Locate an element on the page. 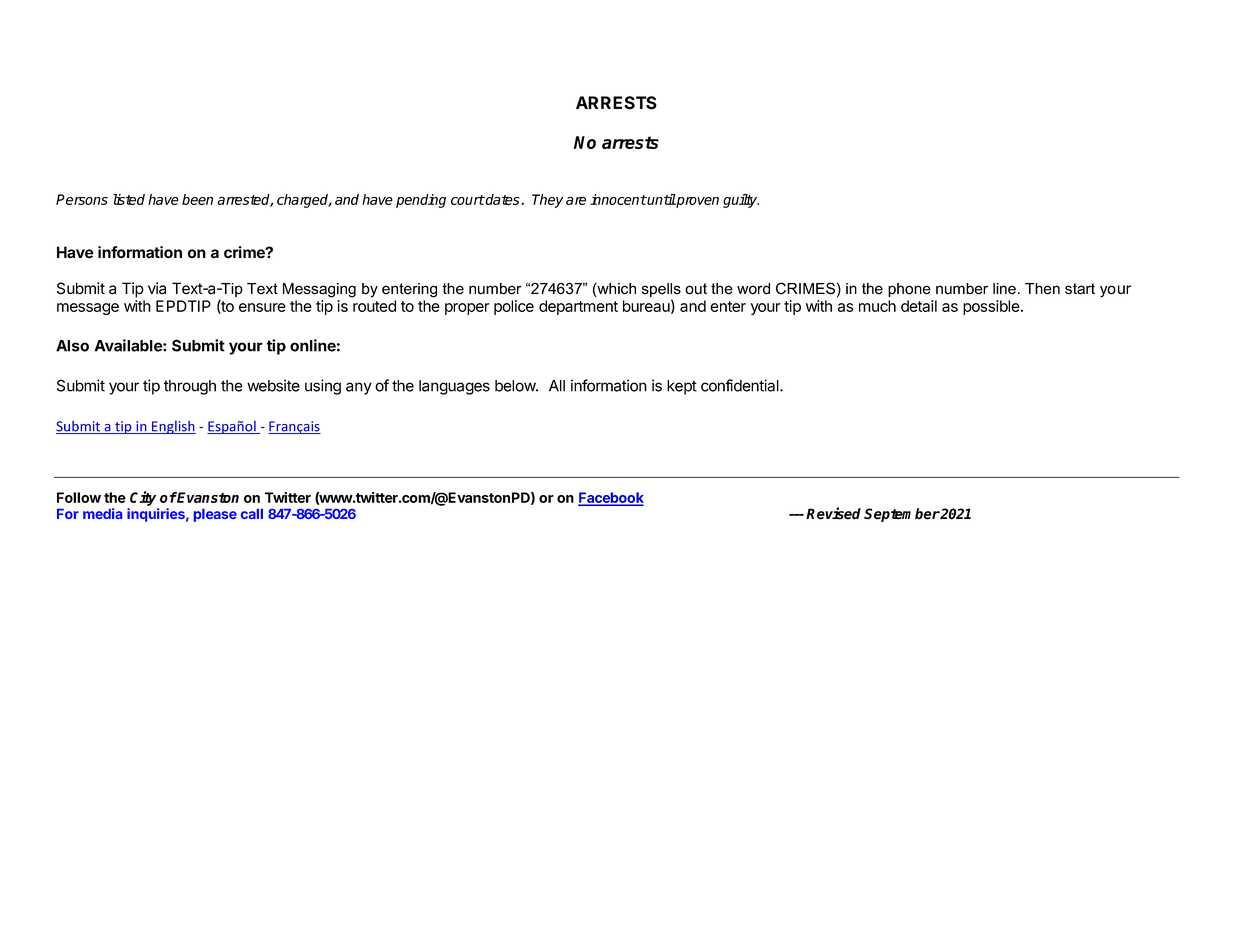  been is located at coordinates (197, 199).
